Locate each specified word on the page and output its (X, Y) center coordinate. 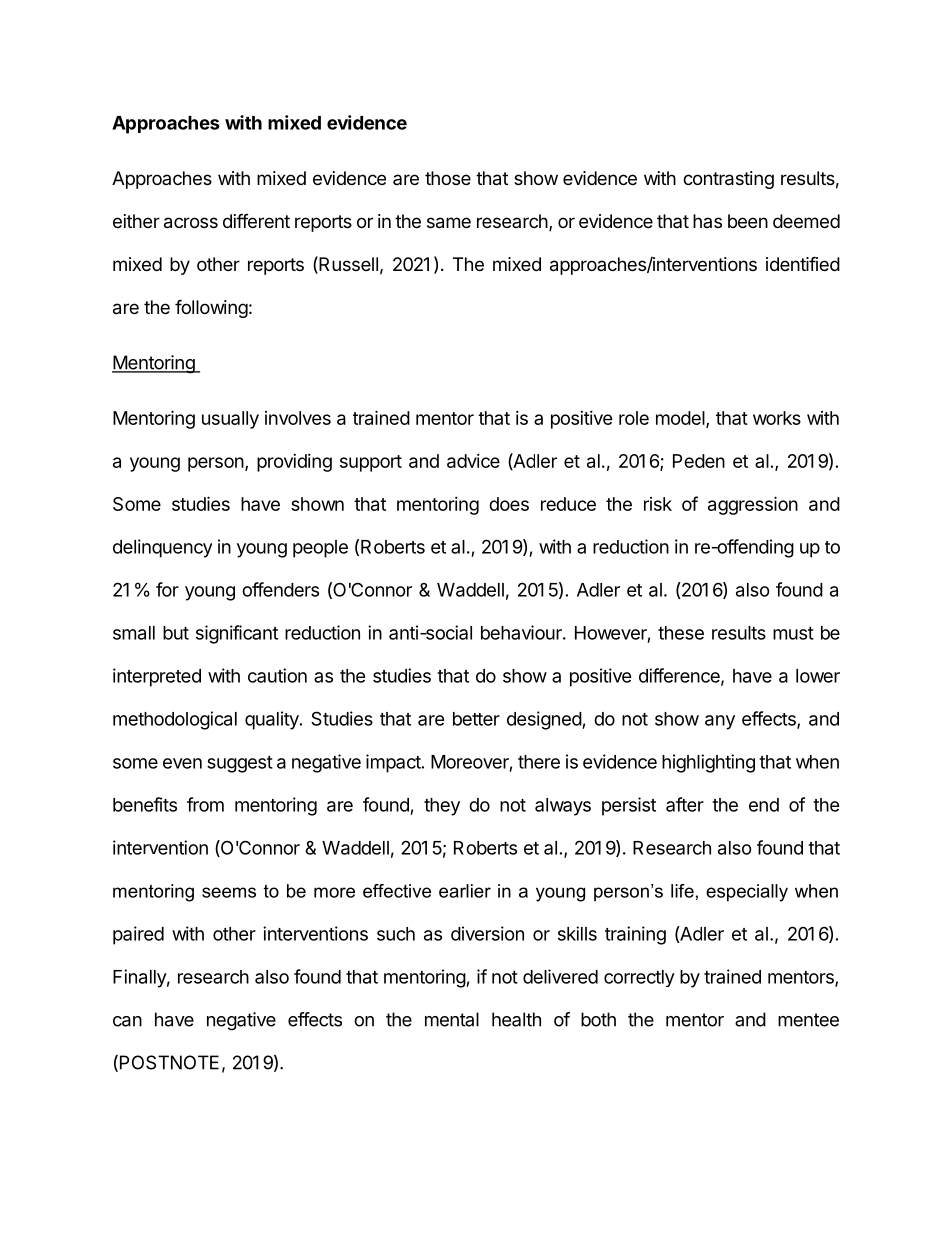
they (442, 807)
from (205, 804)
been (748, 221)
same (449, 223)
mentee (808, 1020)
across (191, 223)
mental (452, 1019)
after (685, 804)
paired (138, 935)
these (681, 633)
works (777, 418)
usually (230, 420)
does (509, 504)
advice (473, 461)
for (167, 589)
